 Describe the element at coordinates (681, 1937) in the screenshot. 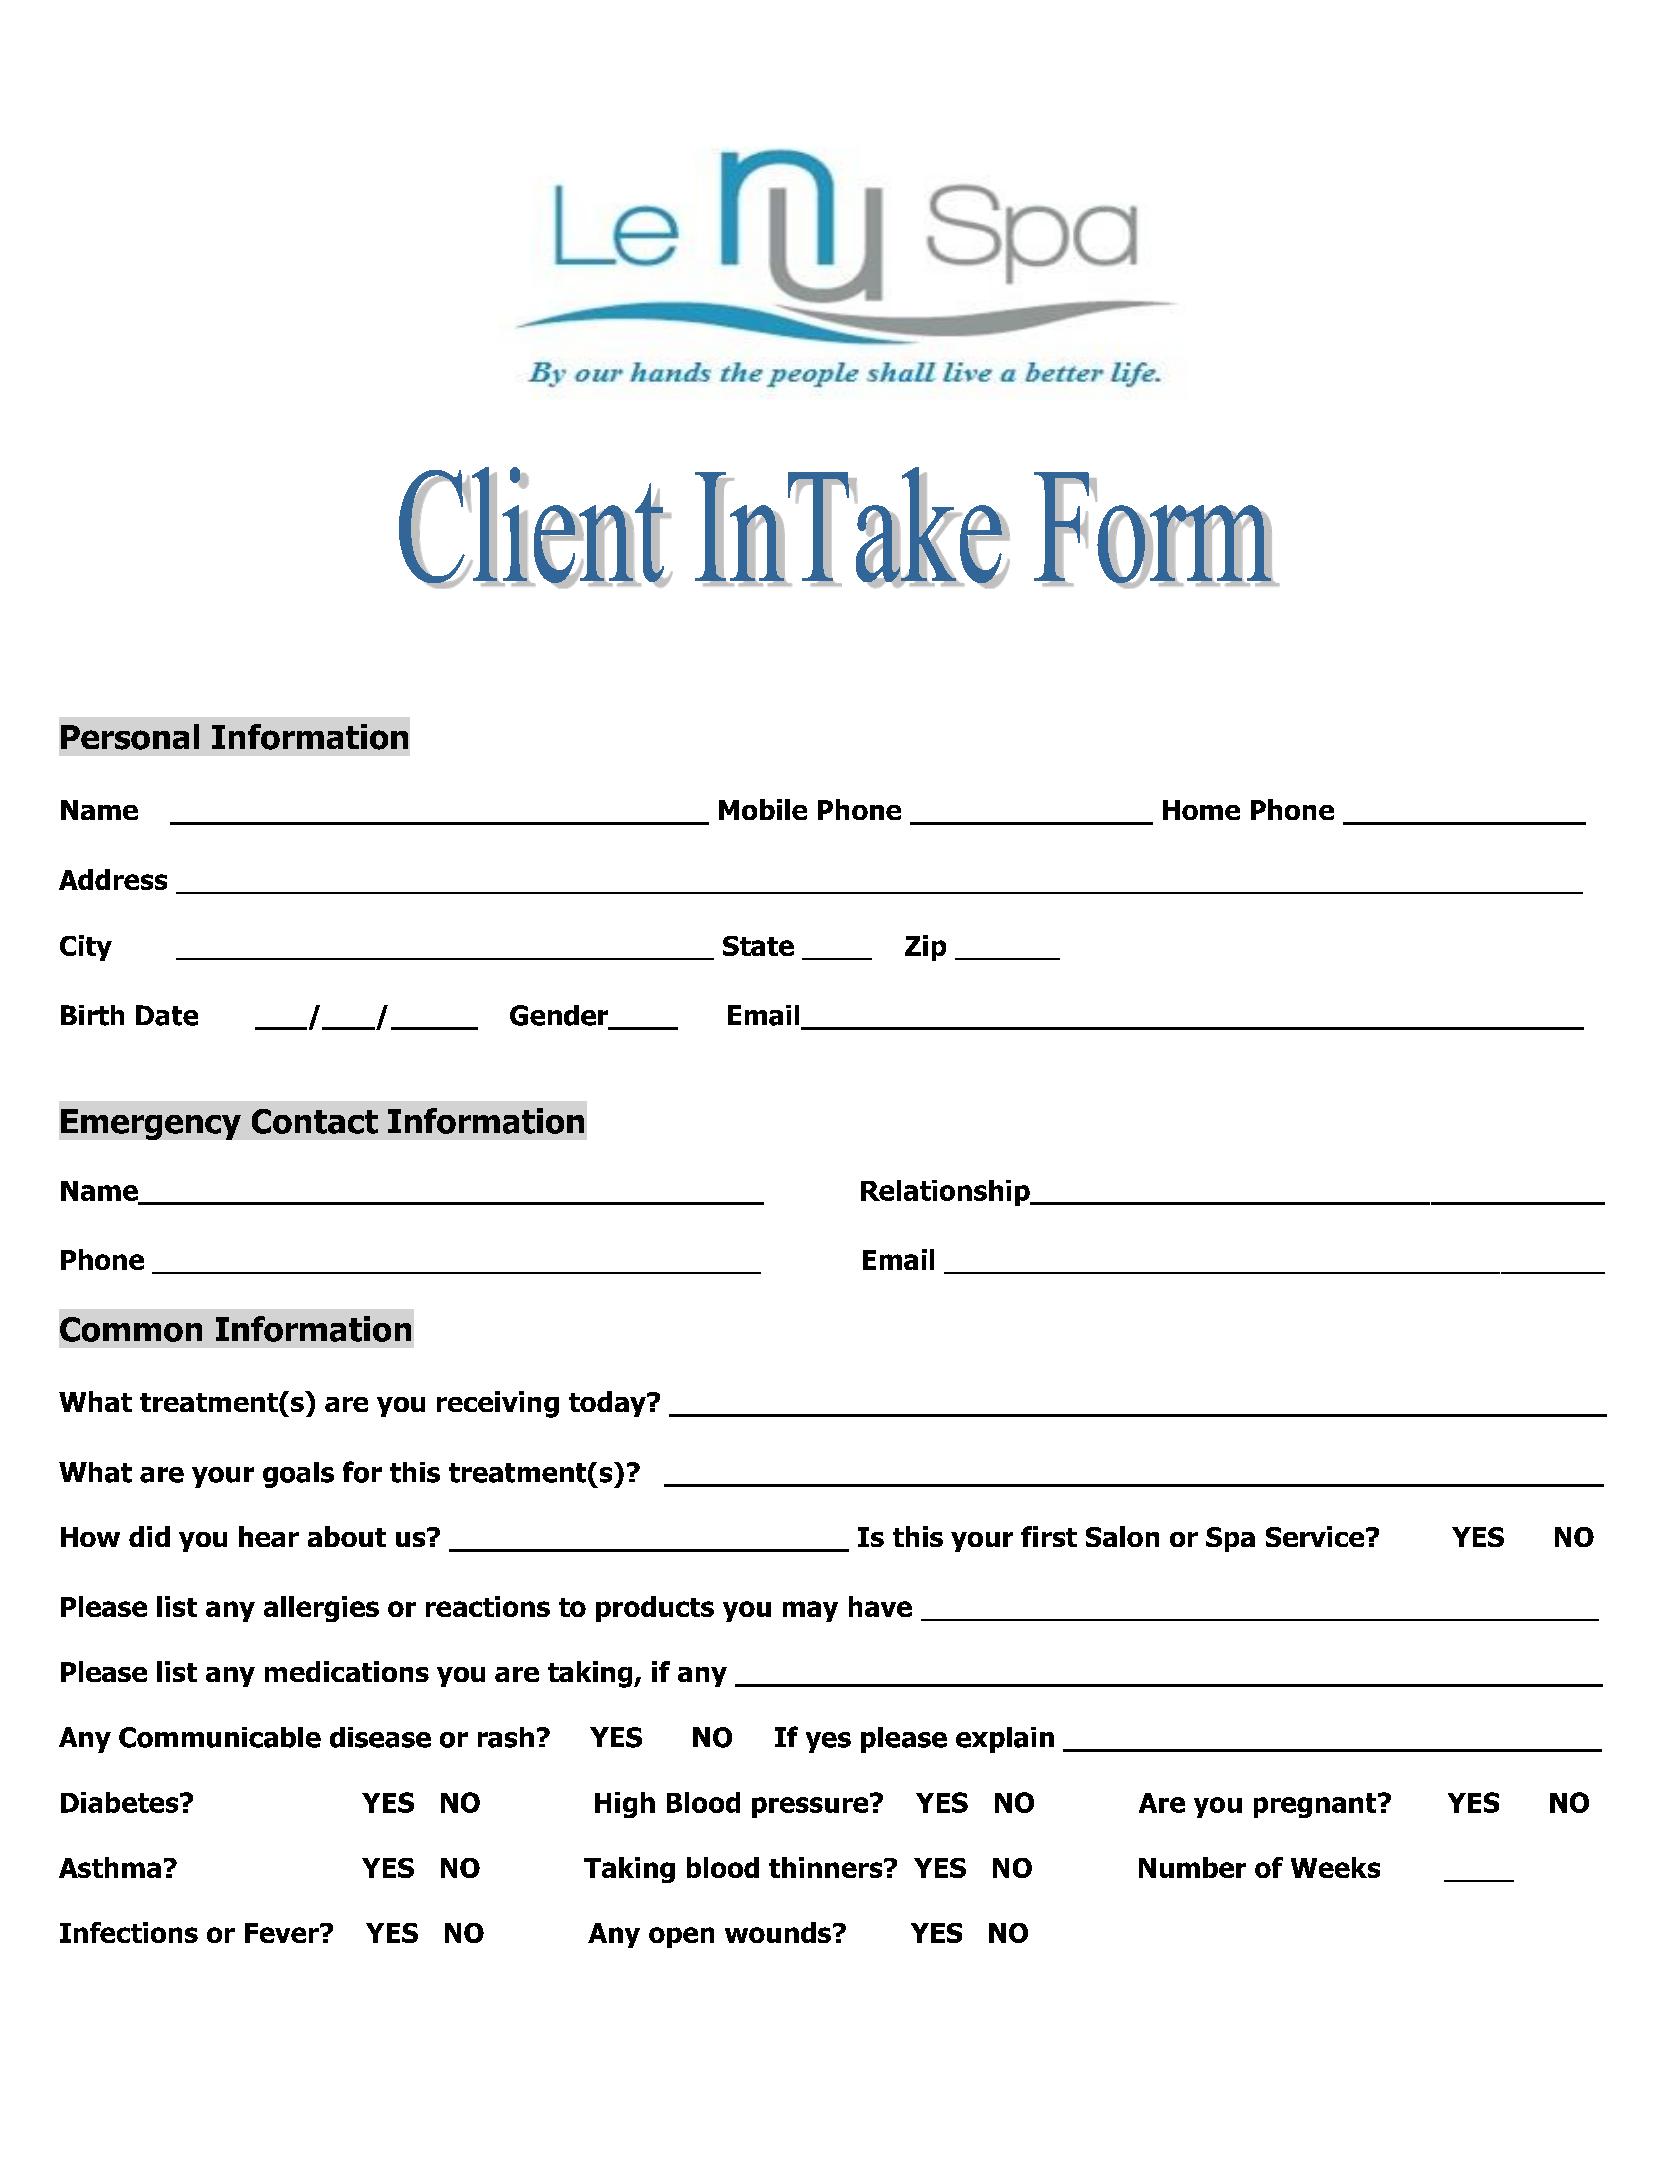

I see `open` at that location.
